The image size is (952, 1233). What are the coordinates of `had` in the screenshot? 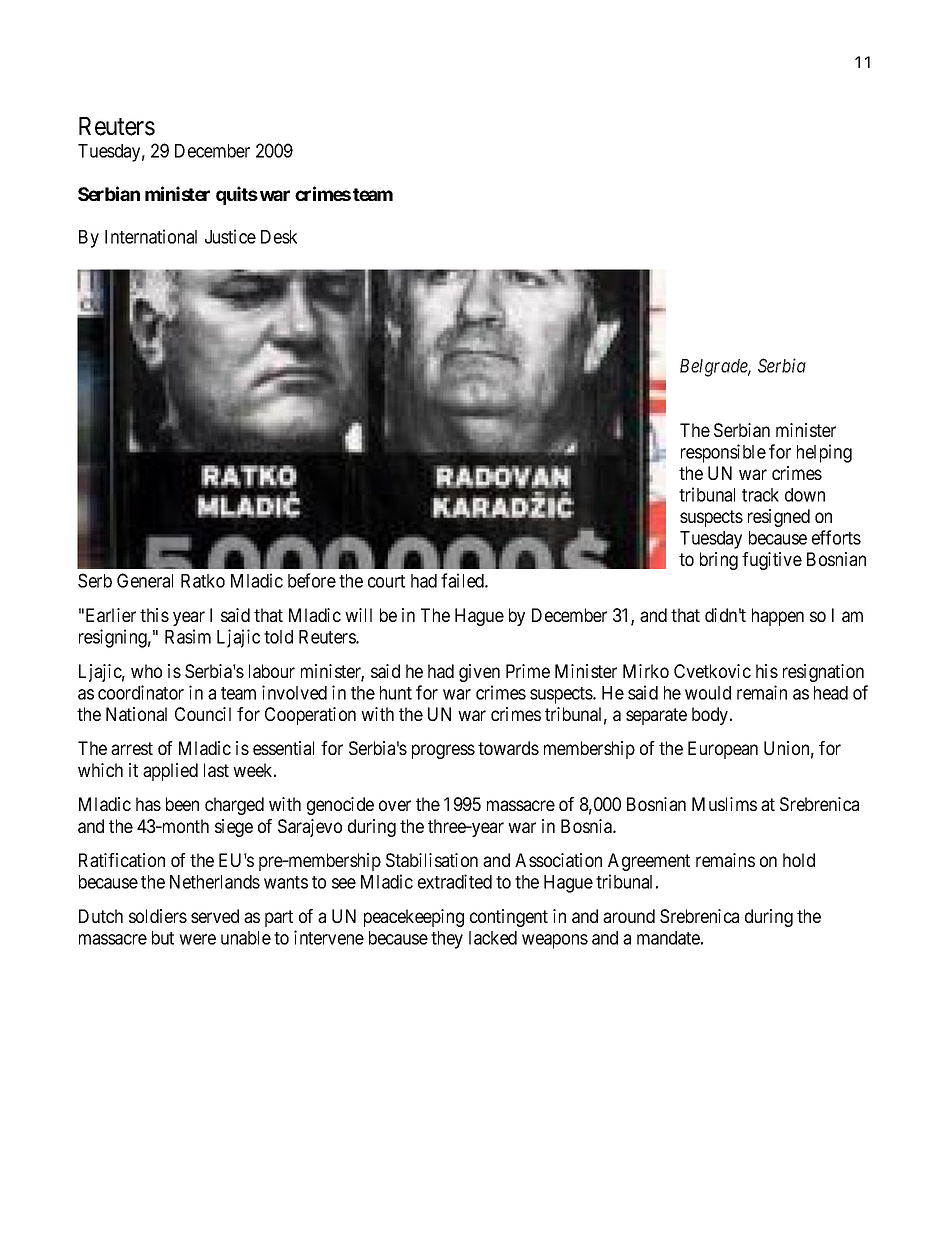 It's located at (424, 581).
